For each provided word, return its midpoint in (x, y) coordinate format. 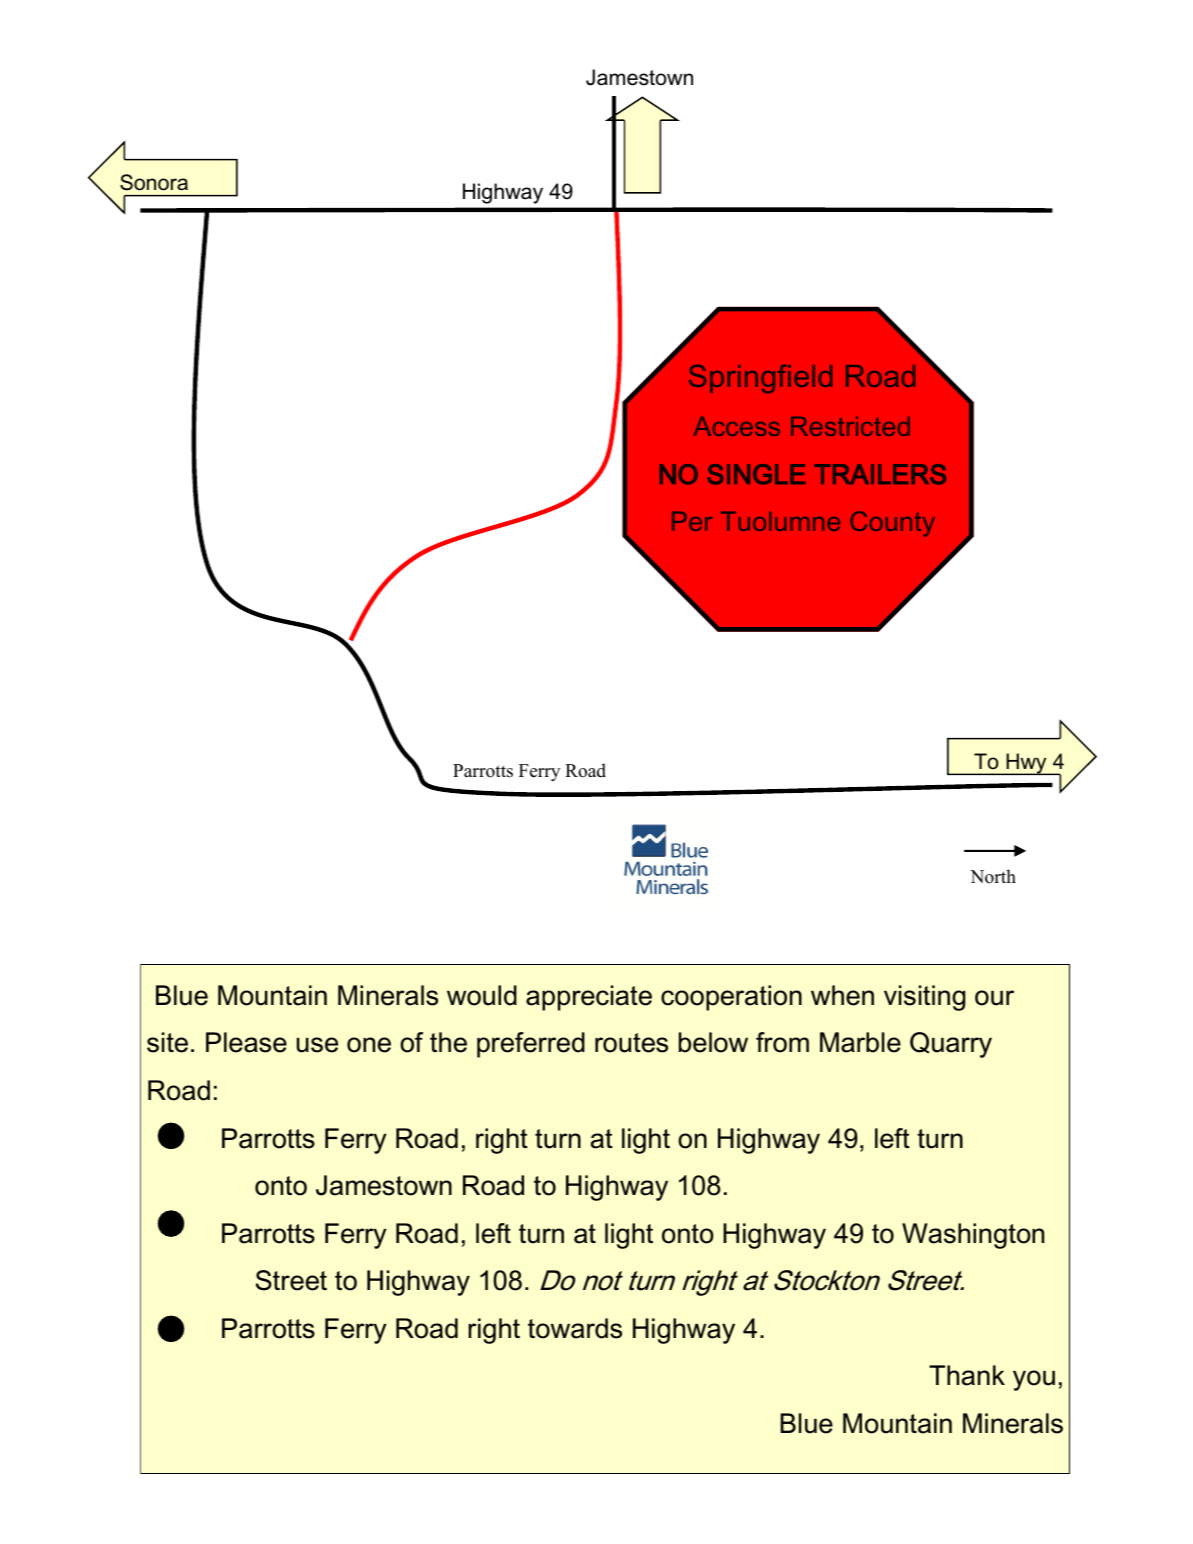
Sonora (154, 182)
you (1034, 1380)
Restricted (850, 426)
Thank (967, 1375)
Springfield (760, 378)
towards (575, 1328)
